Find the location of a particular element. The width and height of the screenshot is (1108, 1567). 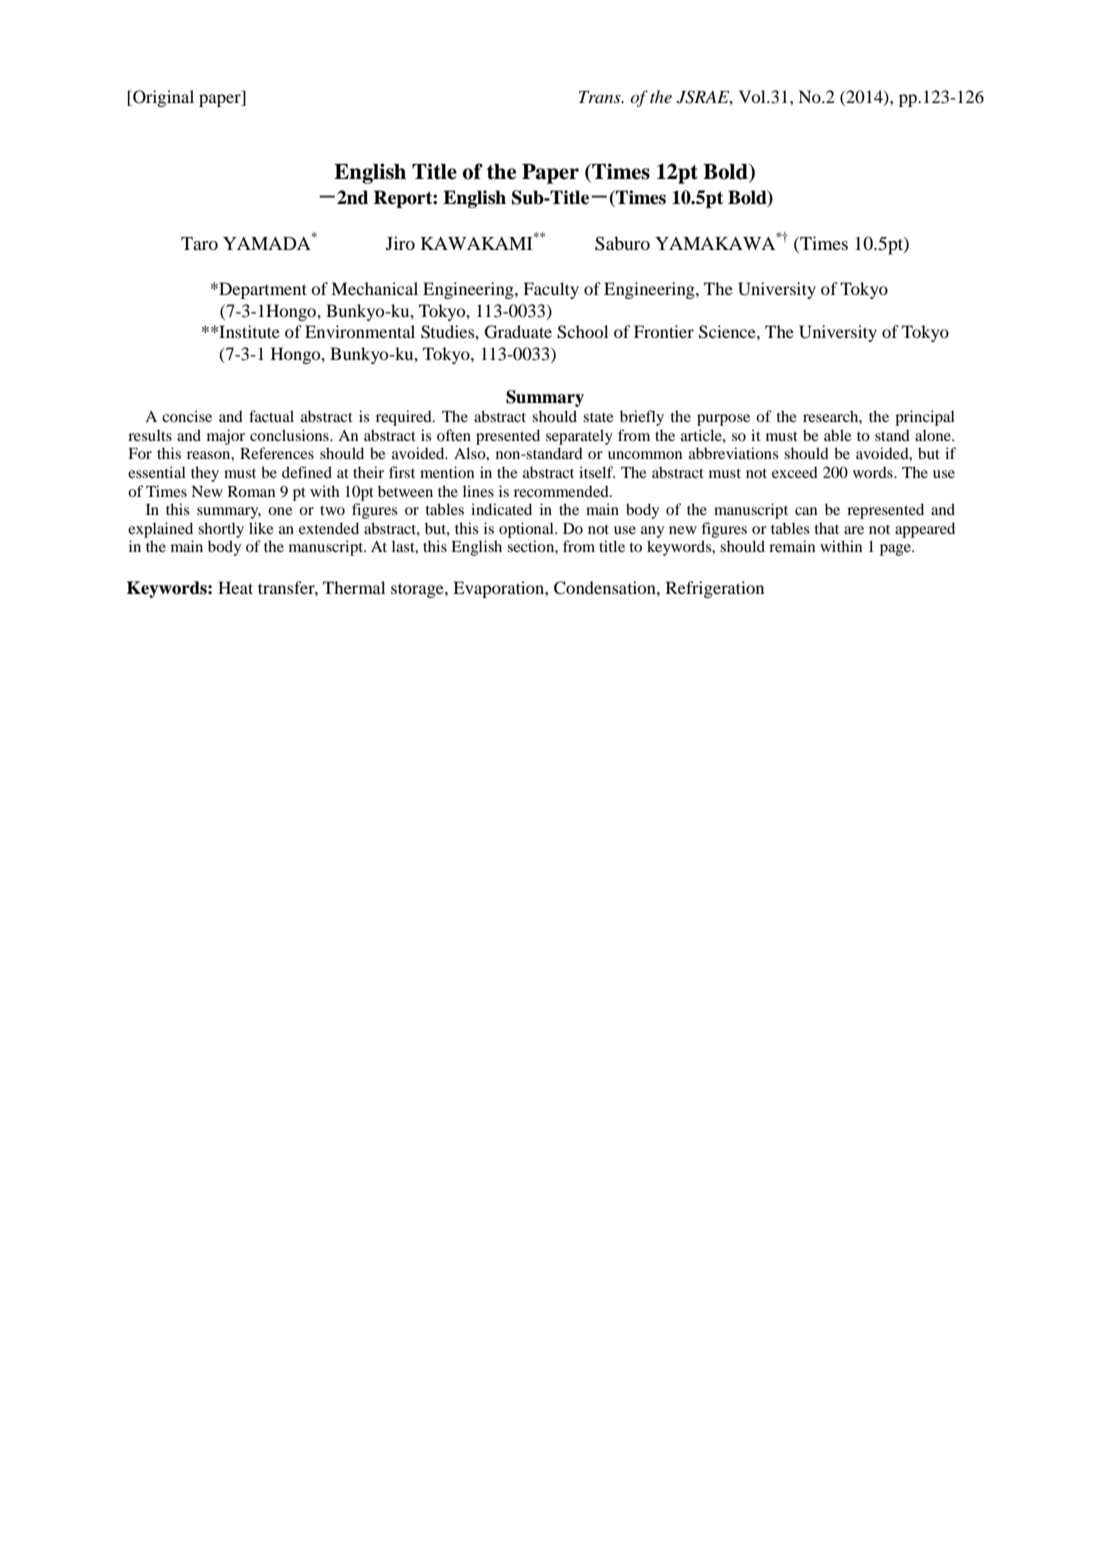

Frontier is located at coordinates (664, 331).
